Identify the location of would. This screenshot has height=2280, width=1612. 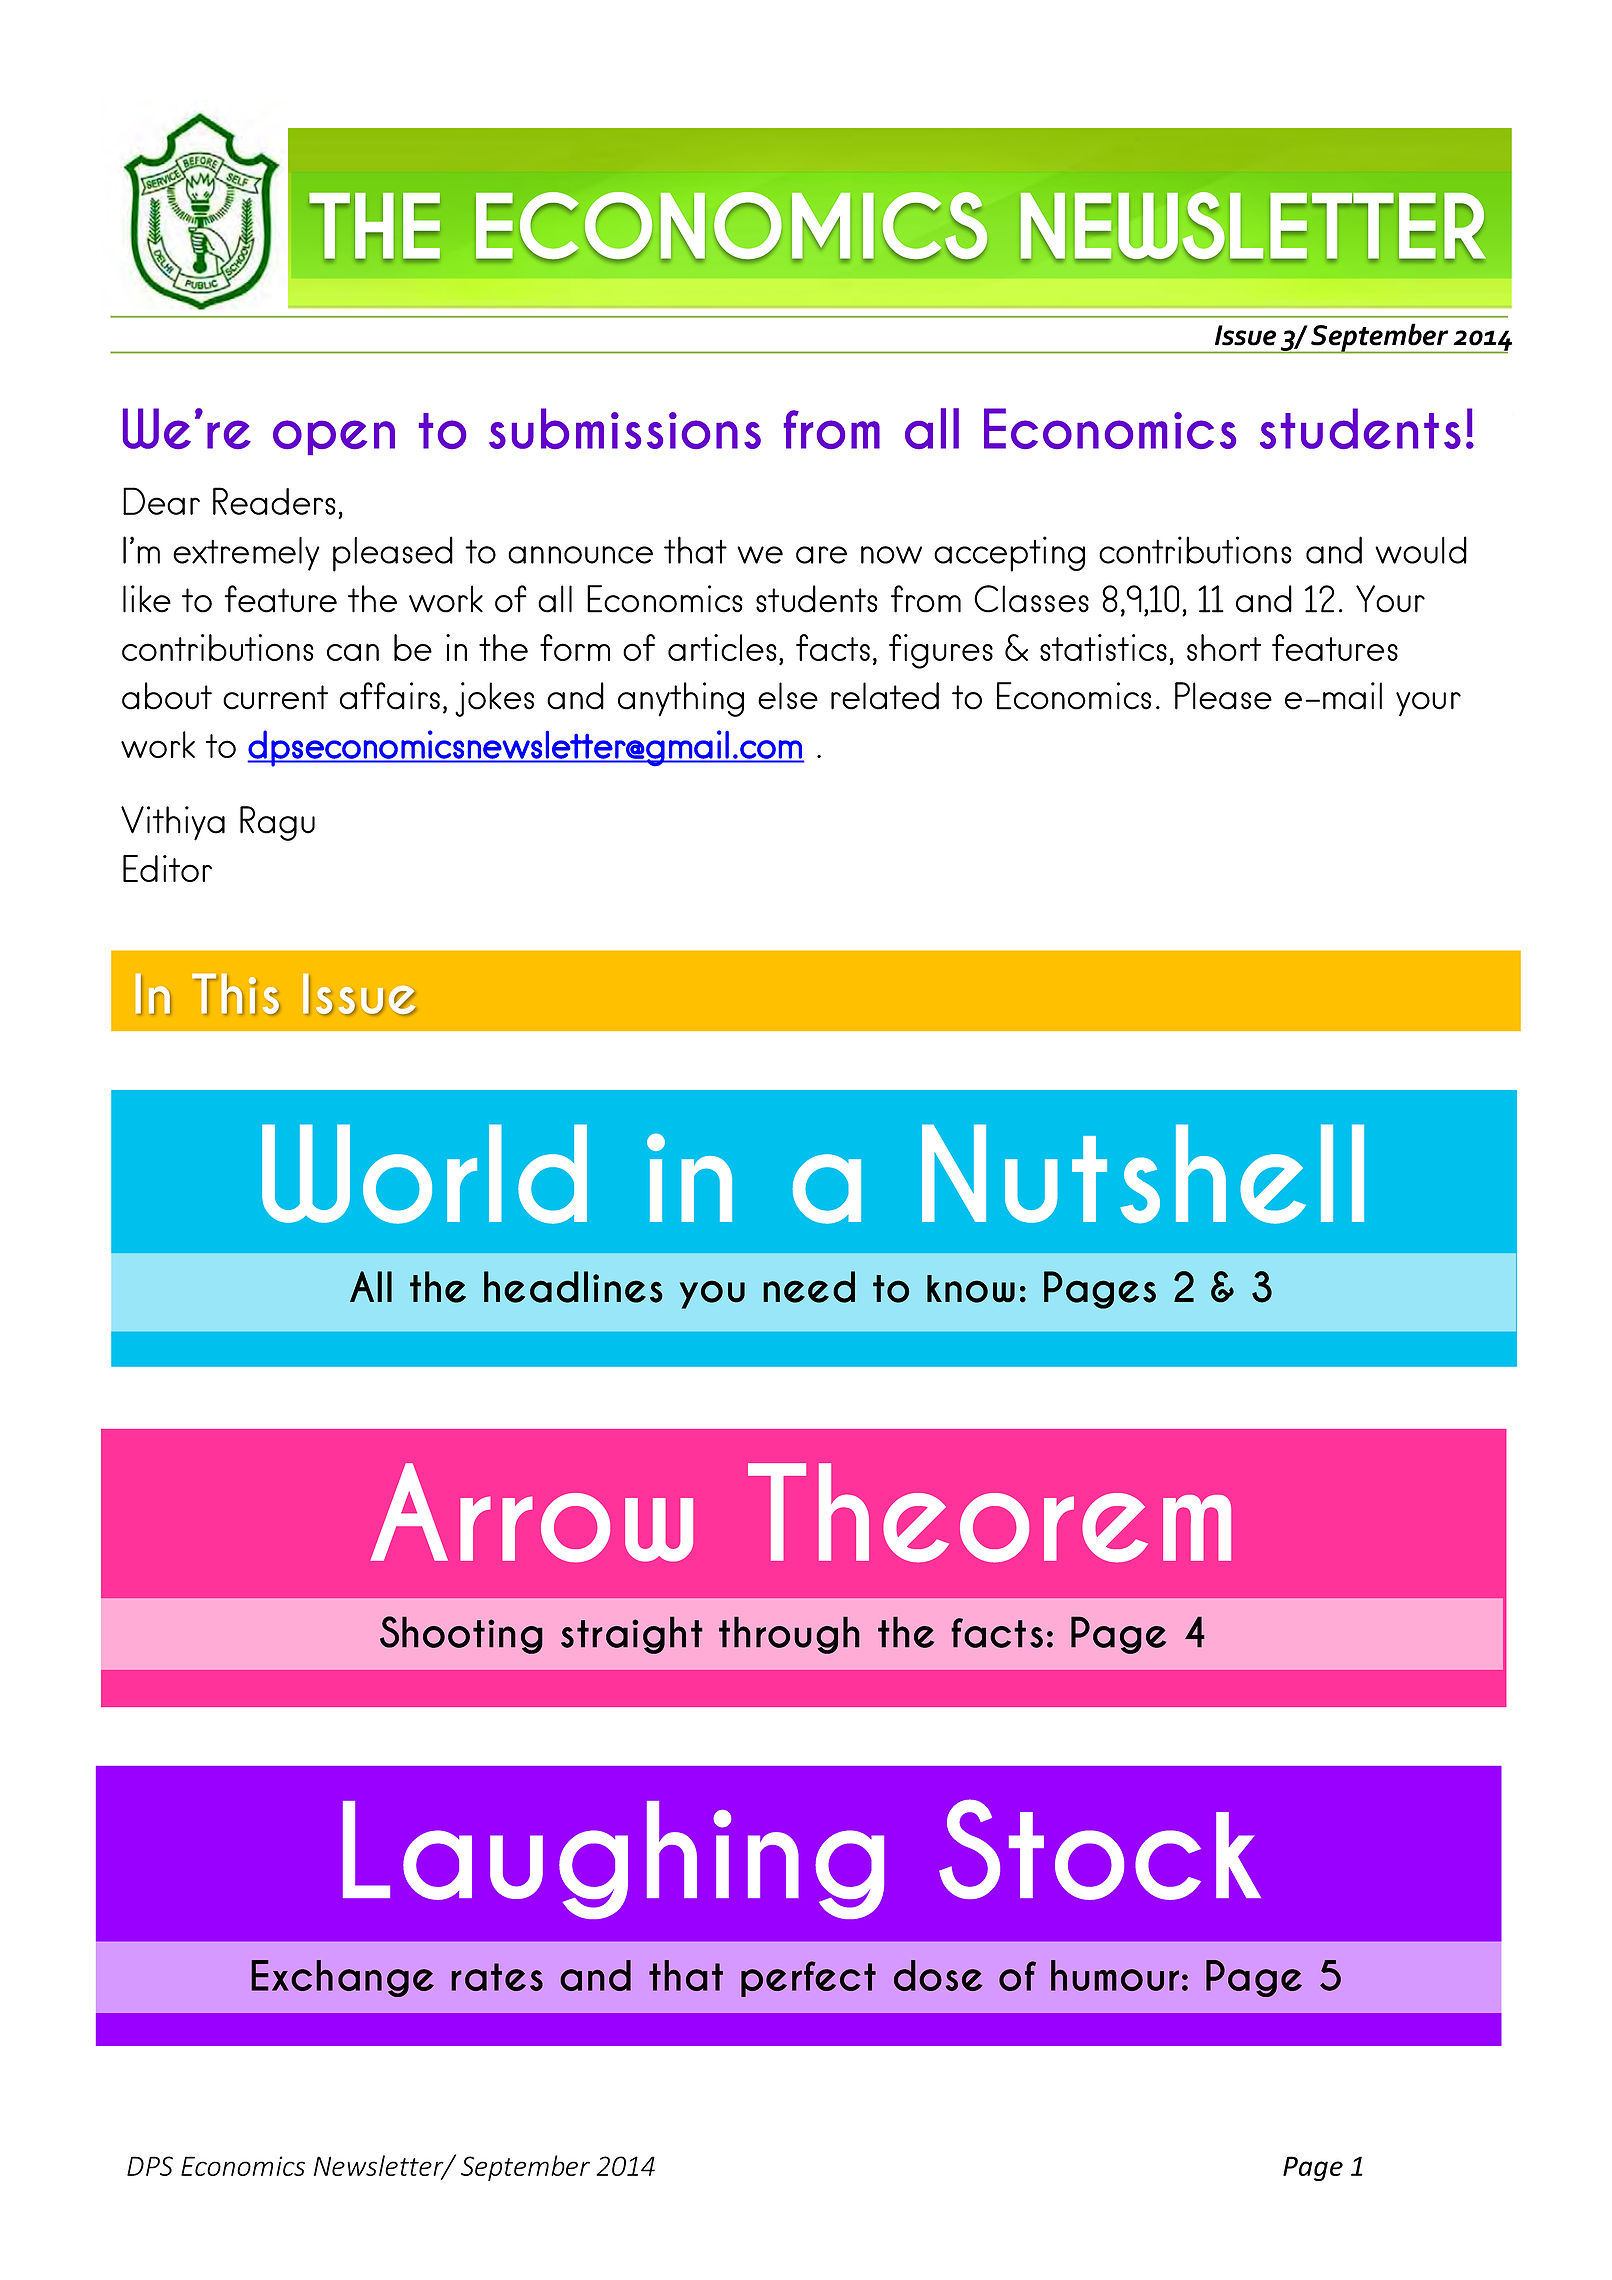
(1421, 550).
